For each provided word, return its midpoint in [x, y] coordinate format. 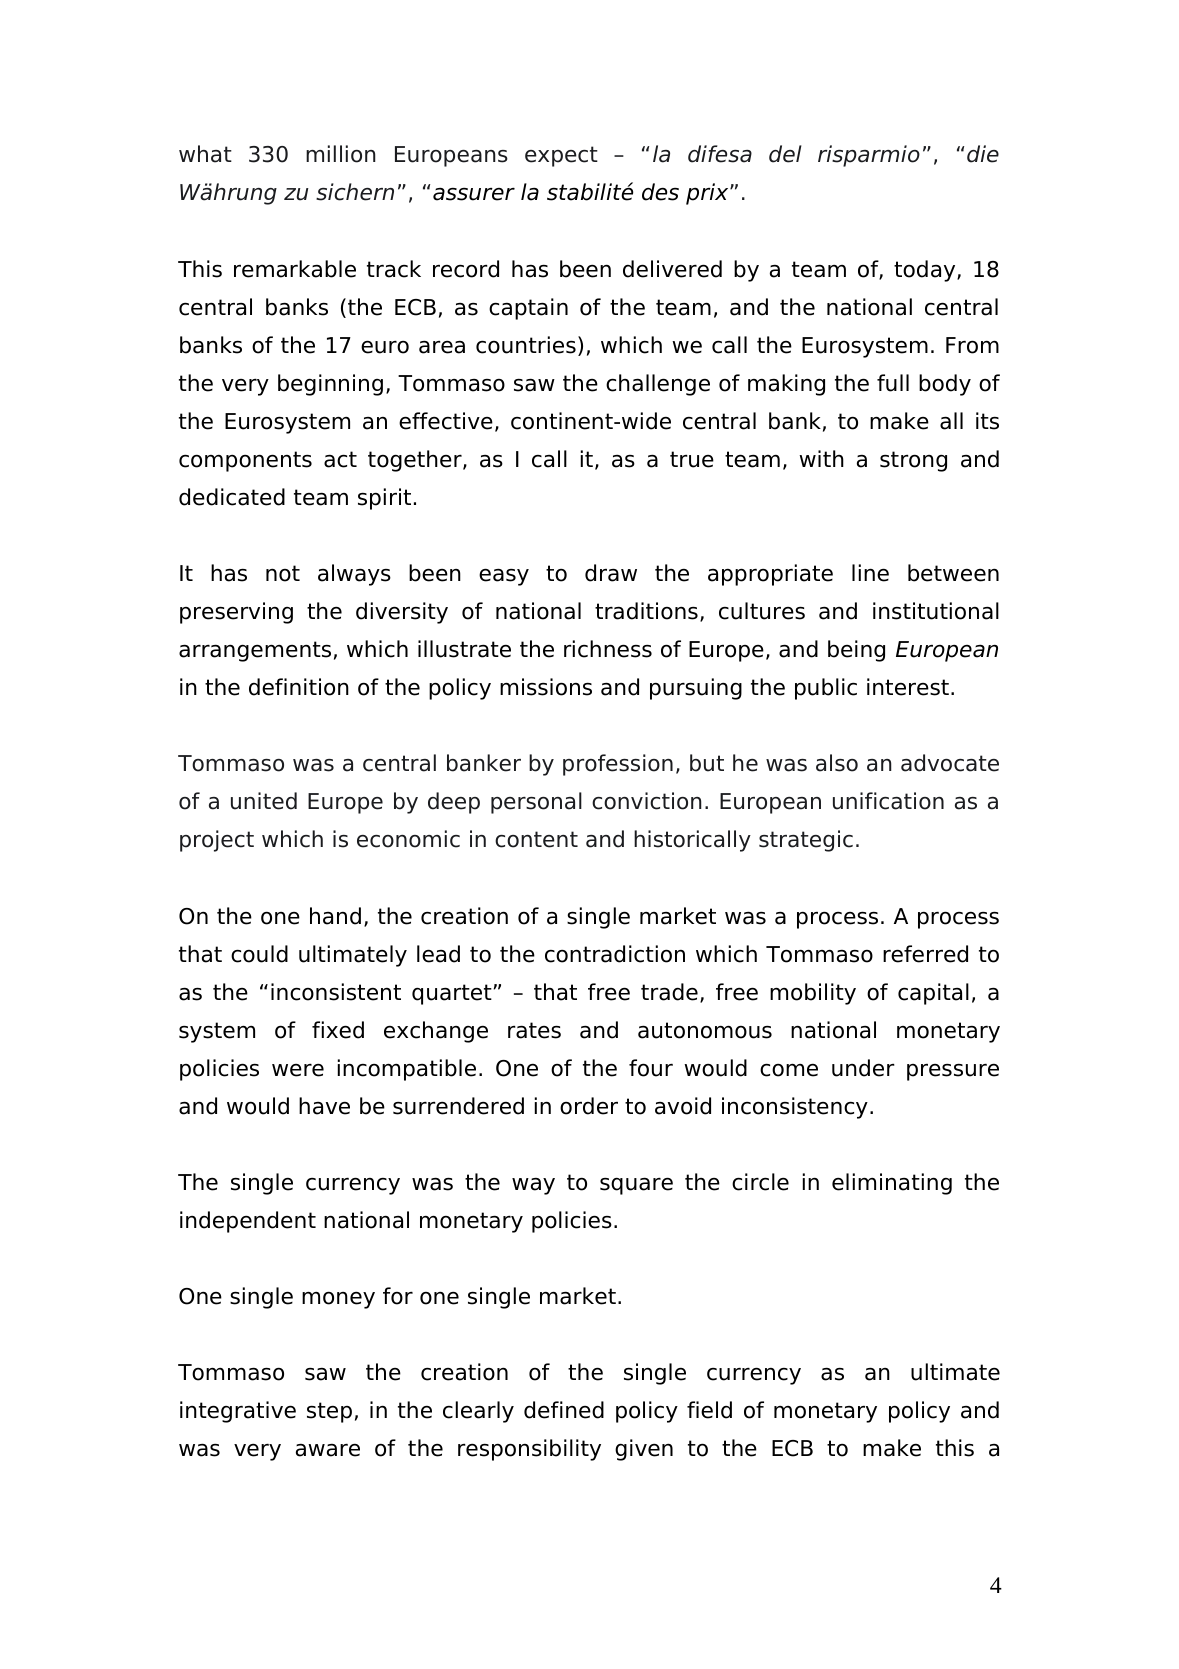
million [341, 154]
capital [933, 994]
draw [611, 573]
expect [561, 156]
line [870, 573]
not [283, 573]
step [329, 1412]
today [926, 271]
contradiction [615, 954]
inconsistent [336, 992]
